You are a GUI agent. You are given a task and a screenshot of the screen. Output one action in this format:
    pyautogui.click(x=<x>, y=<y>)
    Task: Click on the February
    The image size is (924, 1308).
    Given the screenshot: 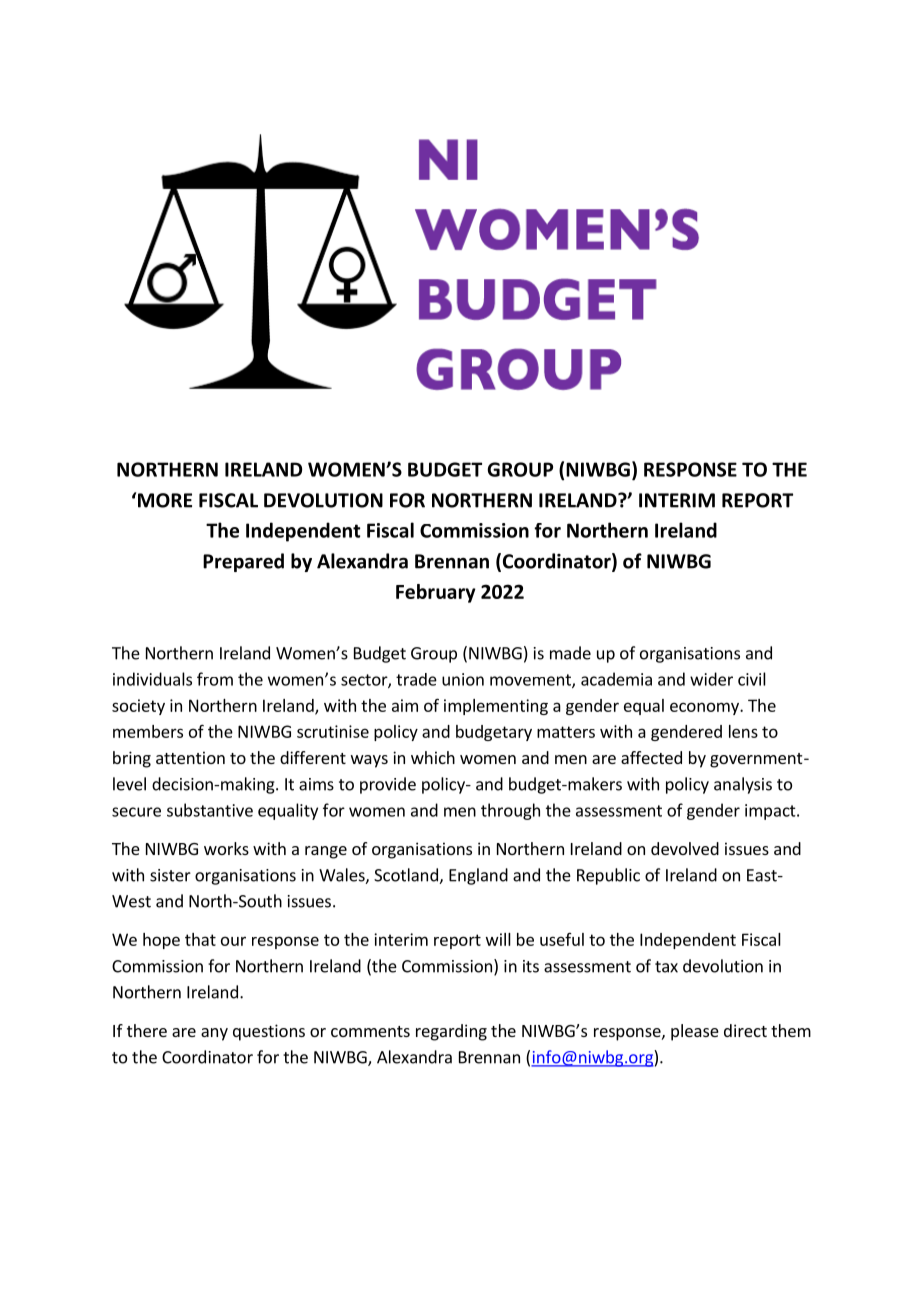 What is the action you would take?
    pyautogui.click(x=436, y=593)
